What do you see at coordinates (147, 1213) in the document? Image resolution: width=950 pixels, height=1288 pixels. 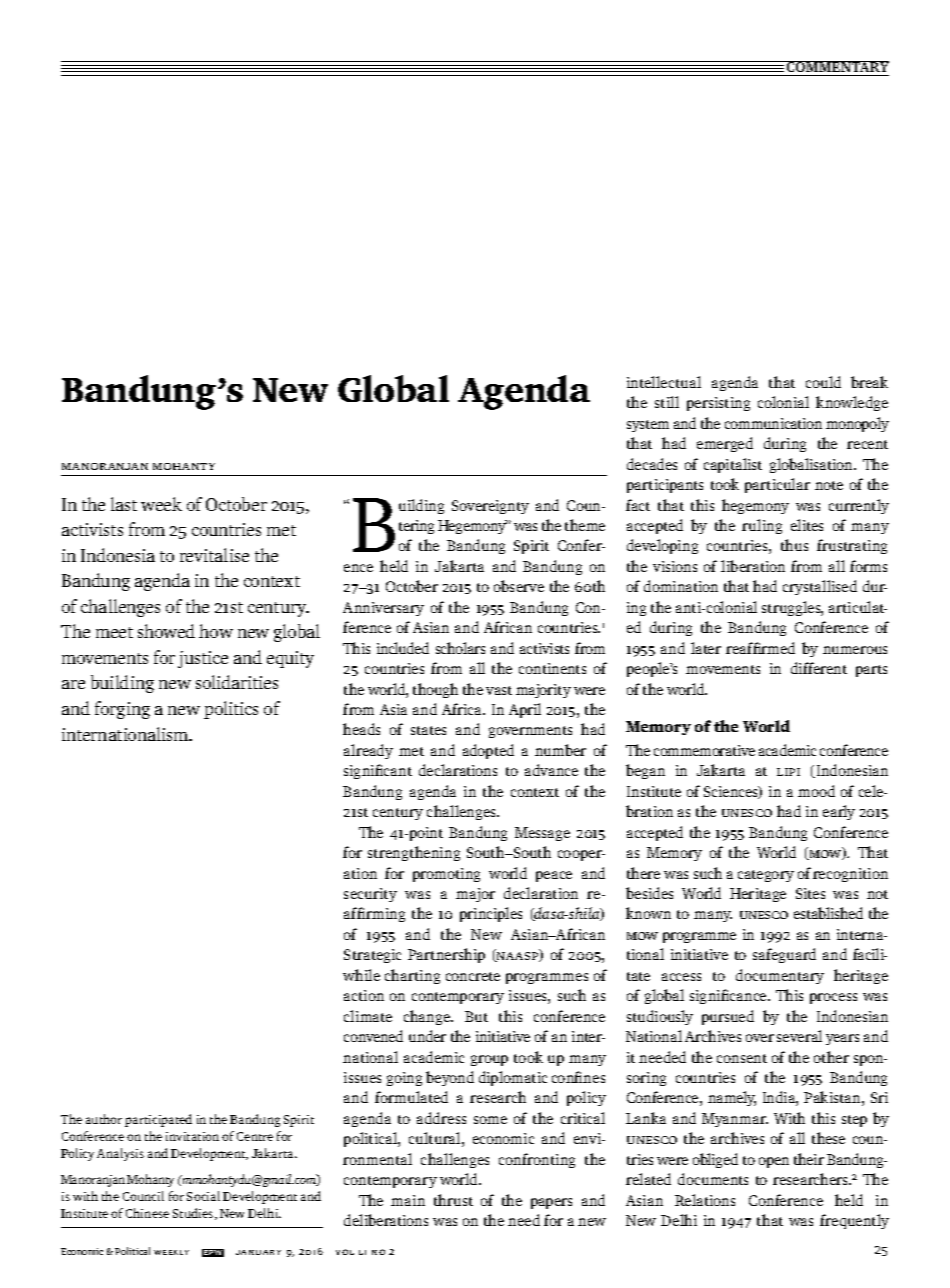 I see `Chinese` at bounding box center [147, 1213].
